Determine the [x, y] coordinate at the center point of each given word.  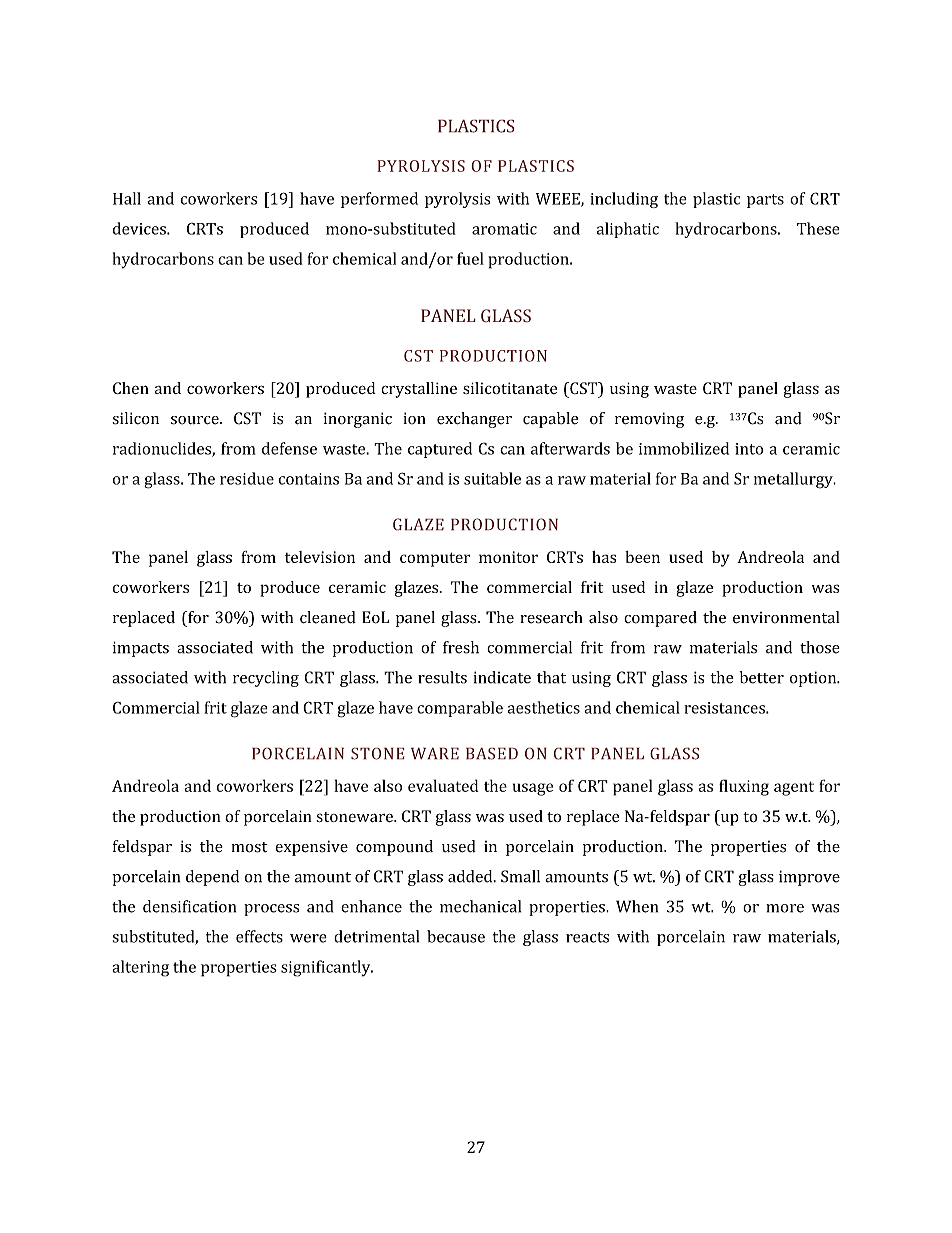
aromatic [504, 229]
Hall [127, 198]
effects [259, 936]
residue [247, 478]
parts [765, 201]
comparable [460, 709]
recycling [266, 679]
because [456, 936]
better [761, 677]
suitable [492, 478]
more [785, 908]
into [749, 449]
